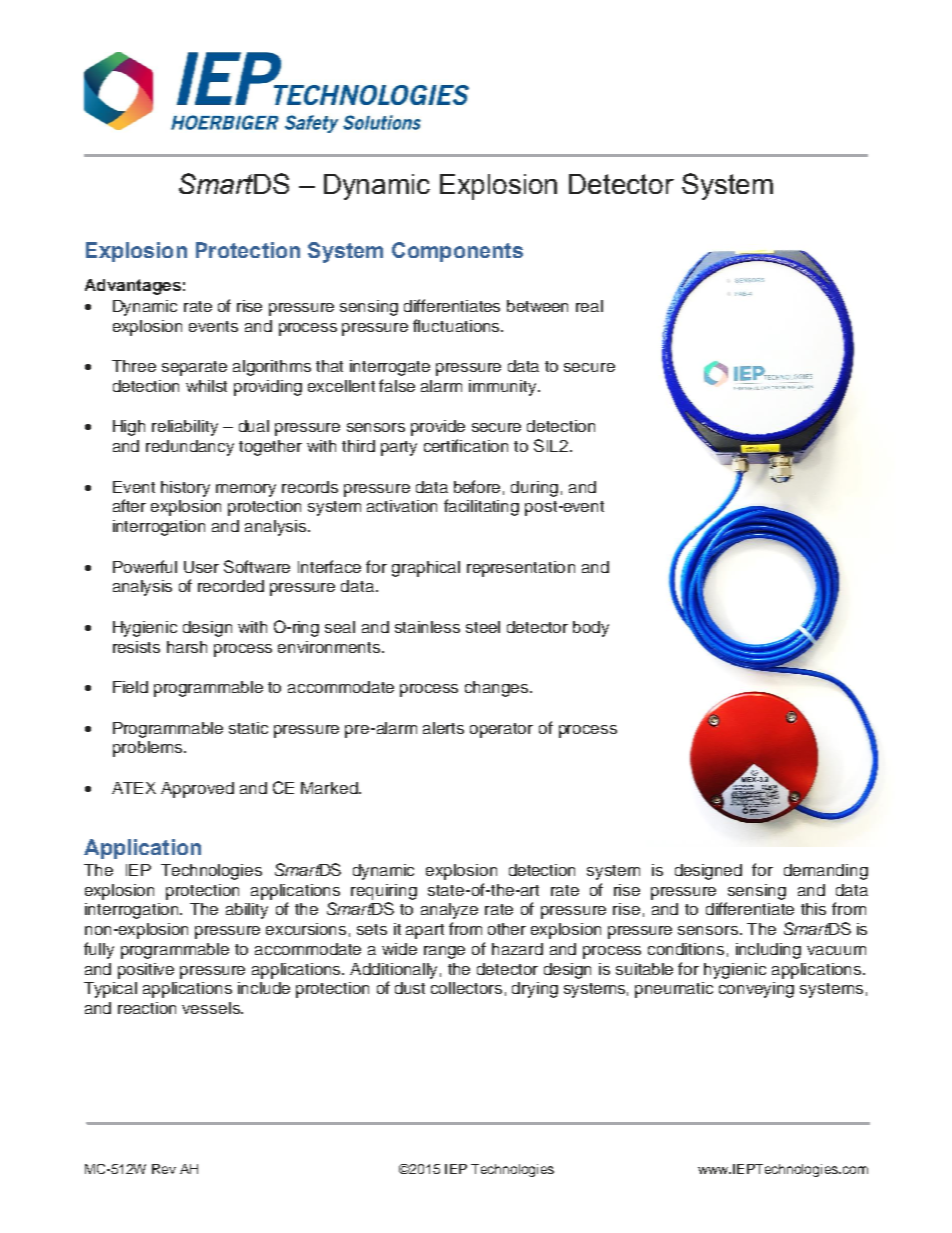 This document has height=1233, width=952. Describe the element at coordinates (589, 306) in the document. I see `real` at that location.
